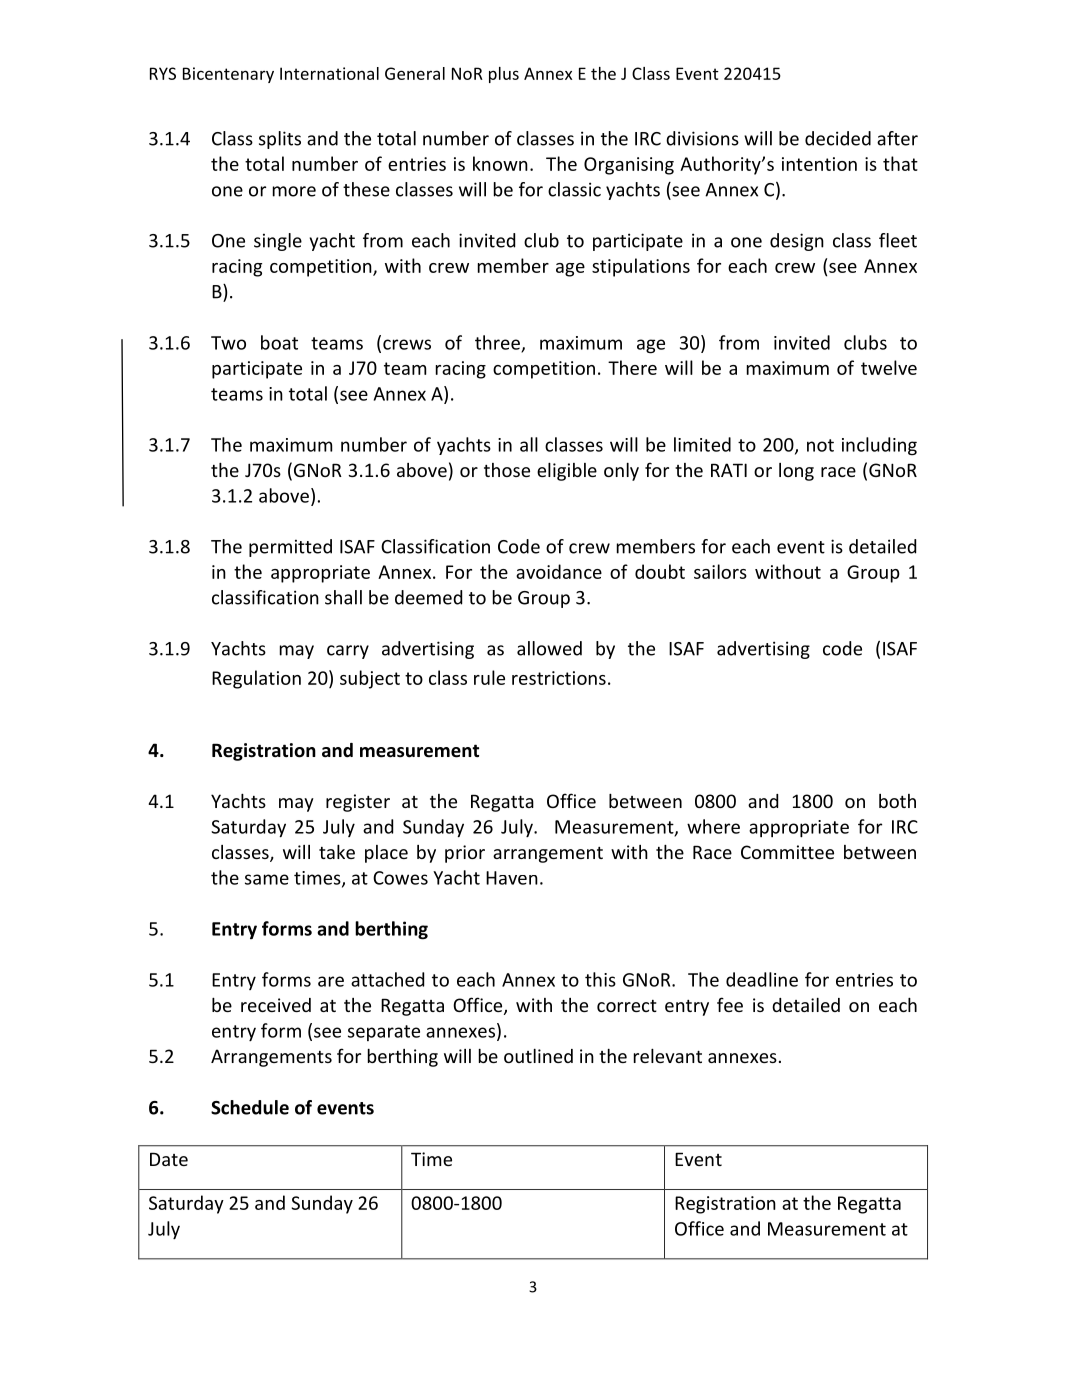 Image resolution: width=1066 pixels, height=1379 pixels. I want to click on plus, so click(504, 75).
